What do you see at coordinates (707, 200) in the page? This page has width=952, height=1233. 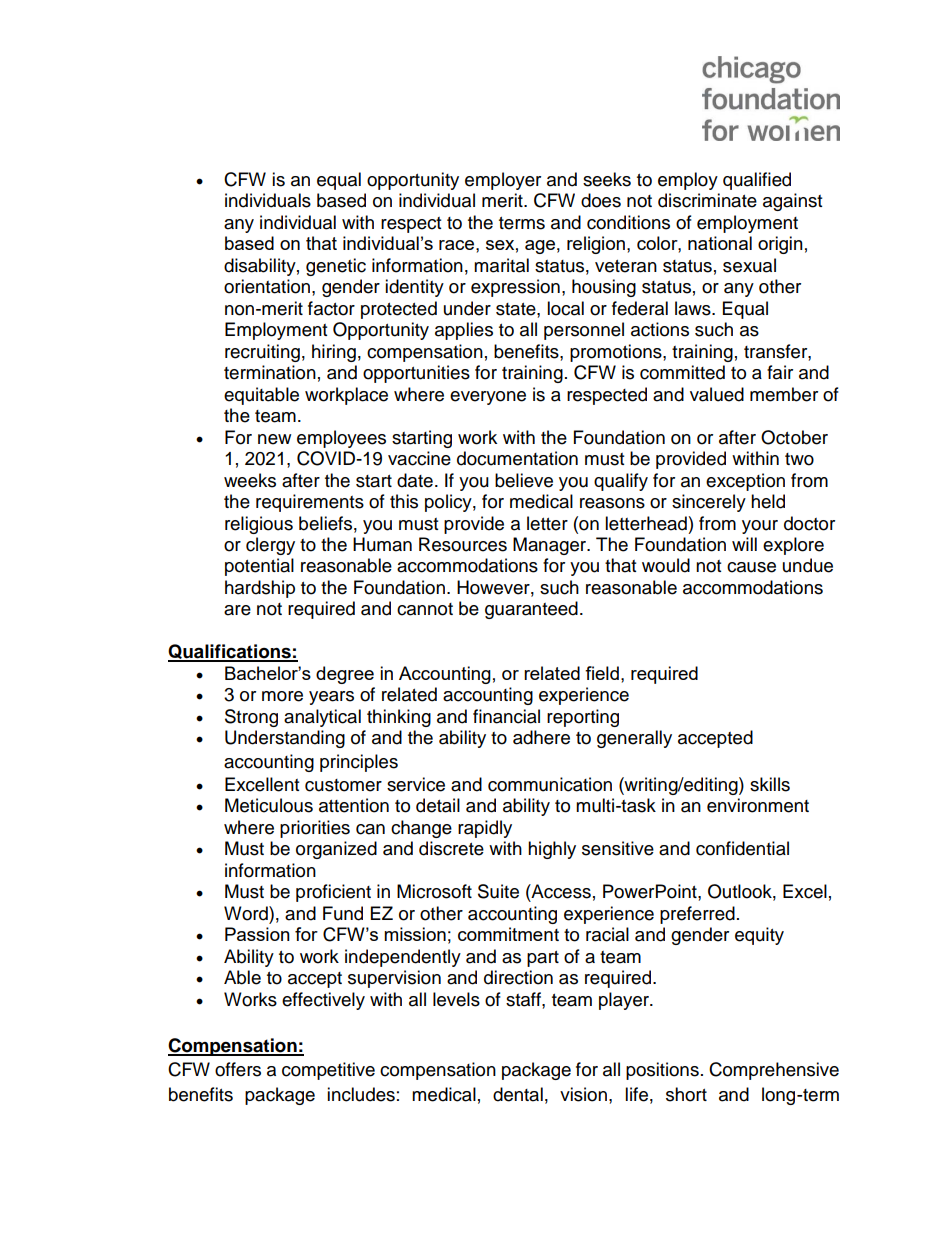 I see `discriminate` at bounding box center [707, 200].
